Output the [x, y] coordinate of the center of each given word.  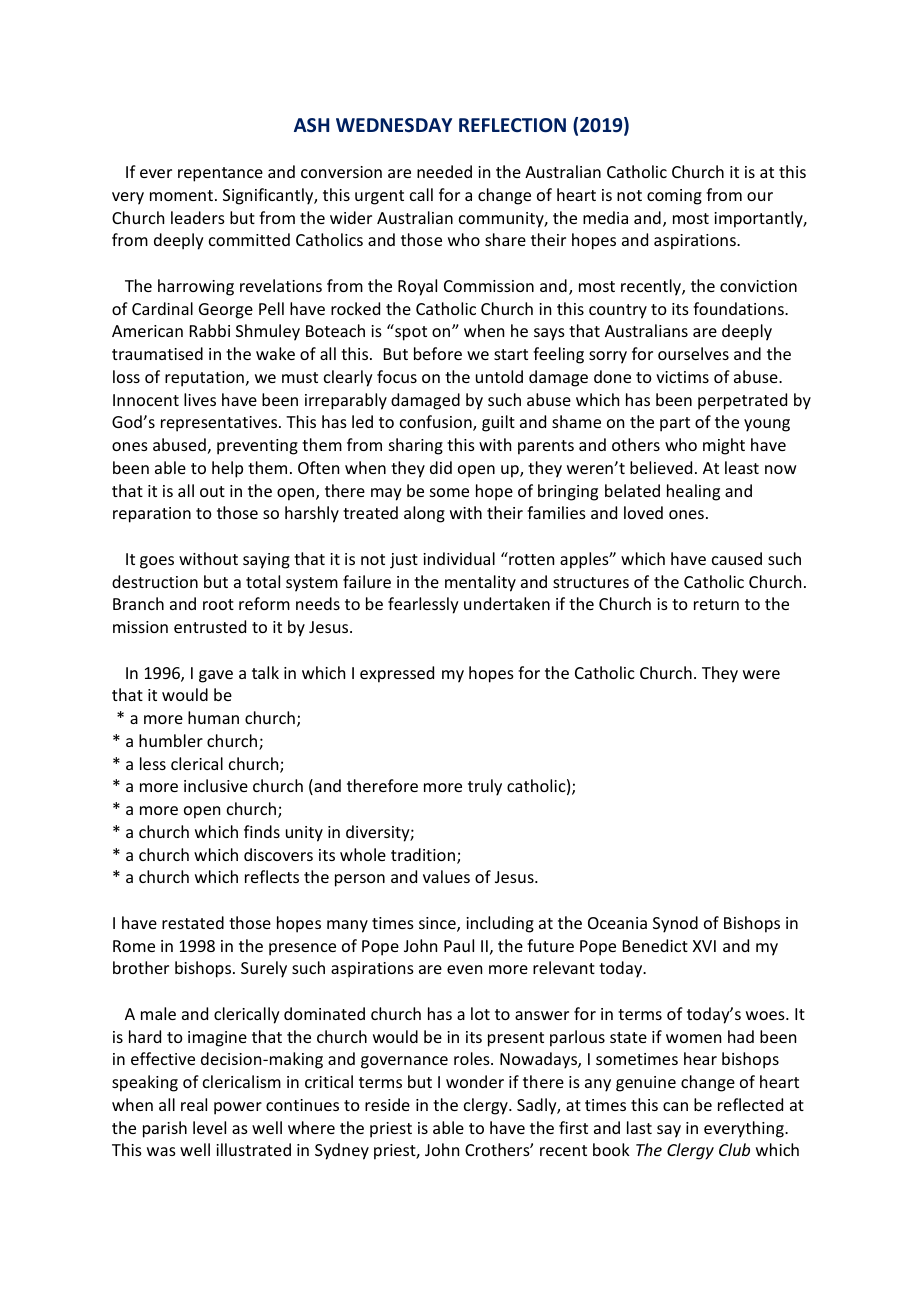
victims [682, 377]
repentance [220, 174]
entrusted [210, 626]
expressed [397, 674]
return [716, 604]
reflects [272, 876]
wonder [475, 1081]
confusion [437, 423]
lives [200, 399]
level [209, 1127]
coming [674, 197]
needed [444, 171]
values [446, 876]
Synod [675, 924]
